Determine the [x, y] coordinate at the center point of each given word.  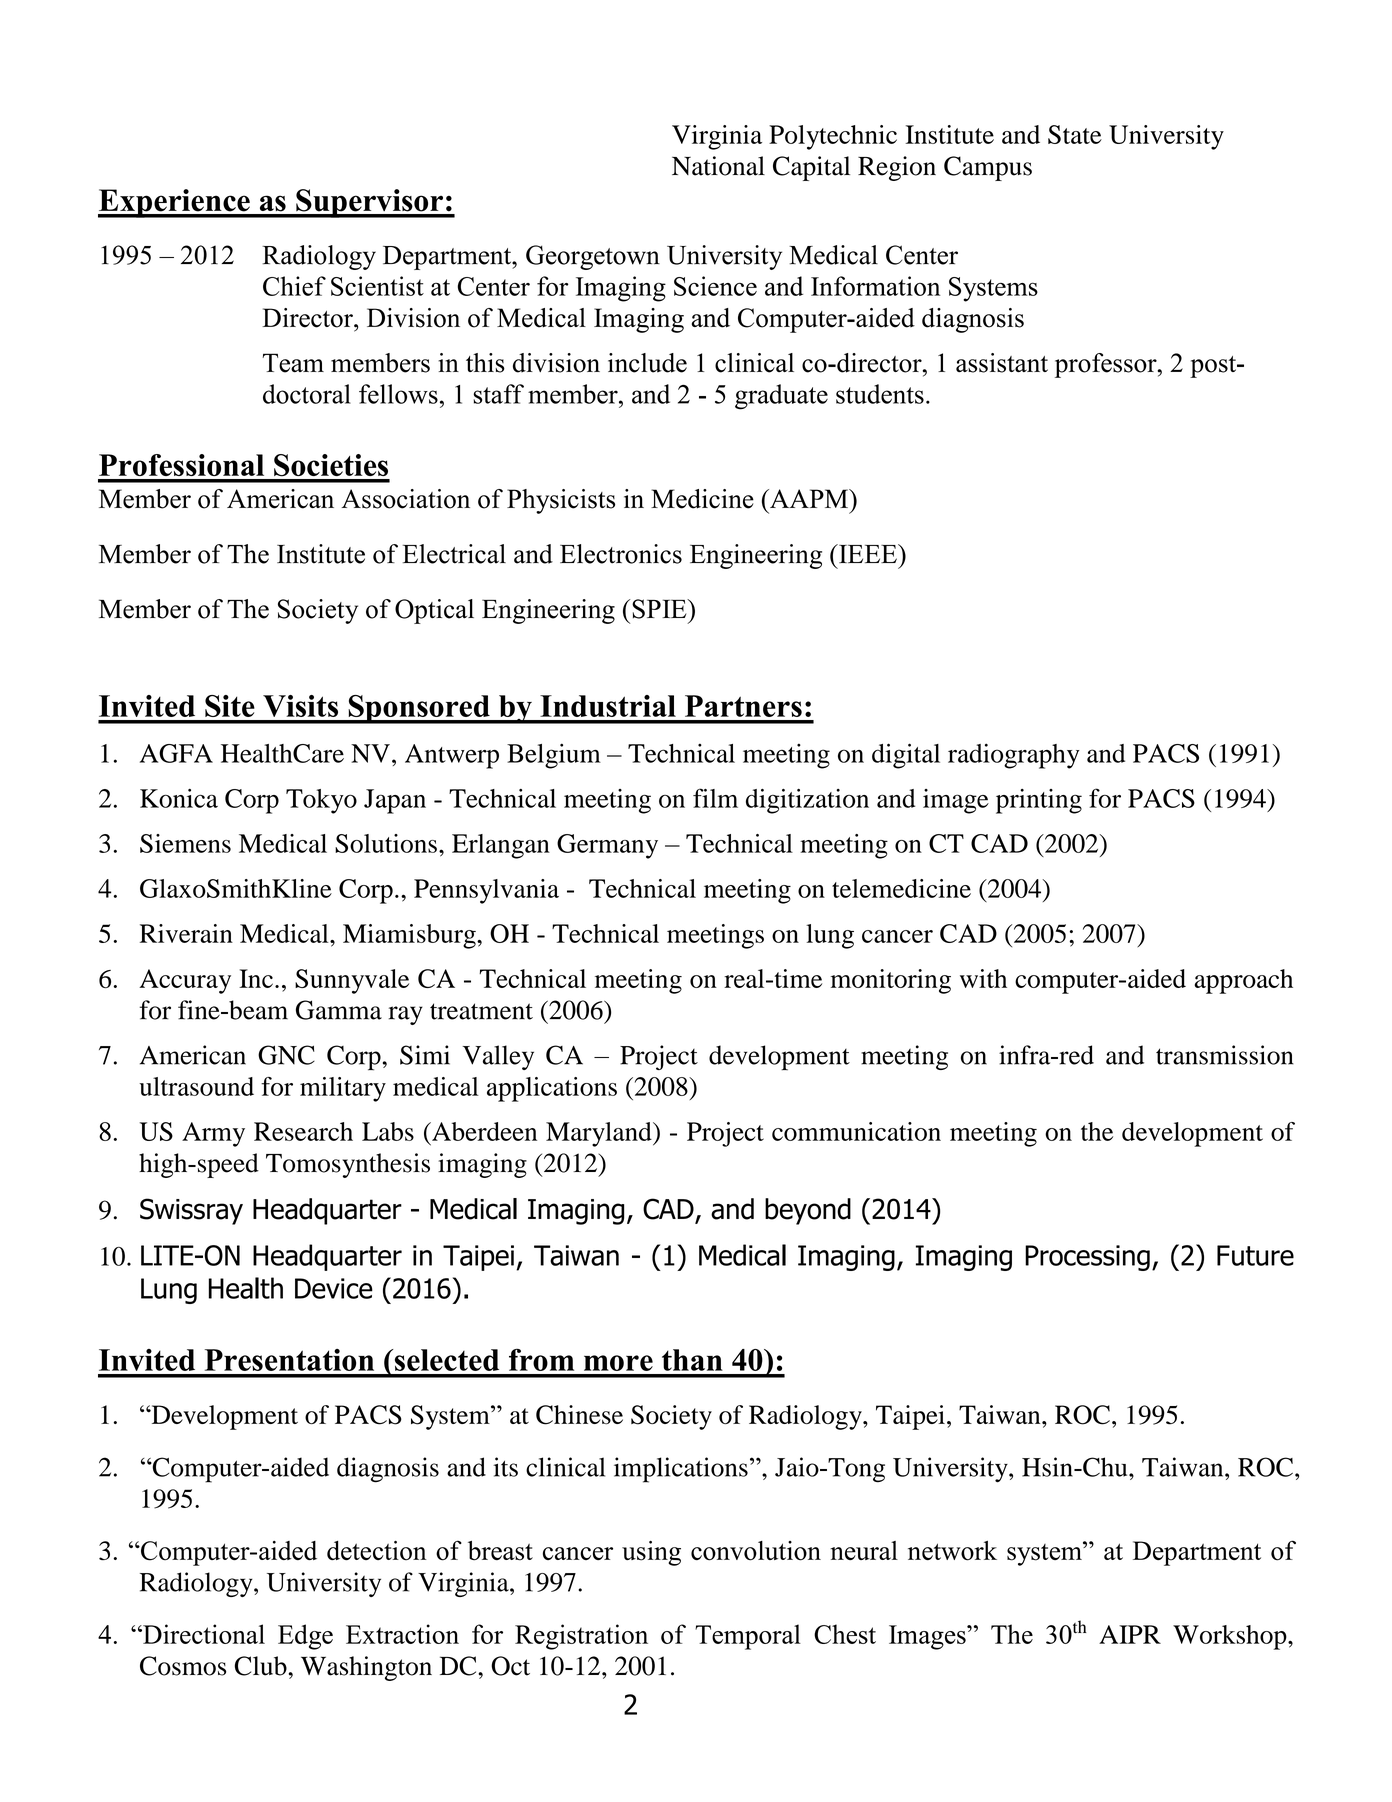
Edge [305, 1637]
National [718, 166]
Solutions [386, 843]
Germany [607, 846]
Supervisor [369, 203]
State [1075, 134]
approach [1243, 981]
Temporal [748, 1637]
